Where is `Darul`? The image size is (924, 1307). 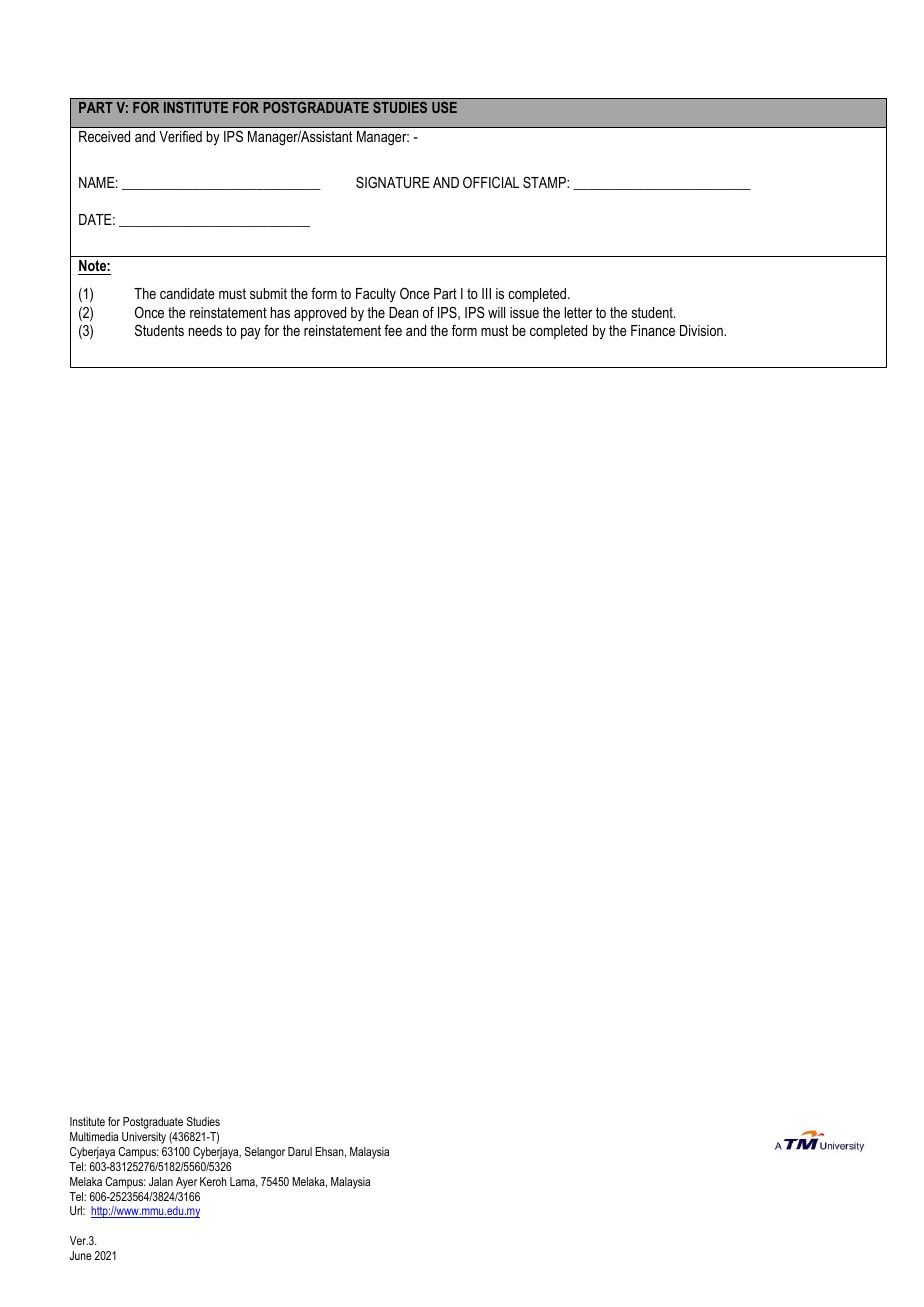 Darul is located at coordinates (300, 1151).
